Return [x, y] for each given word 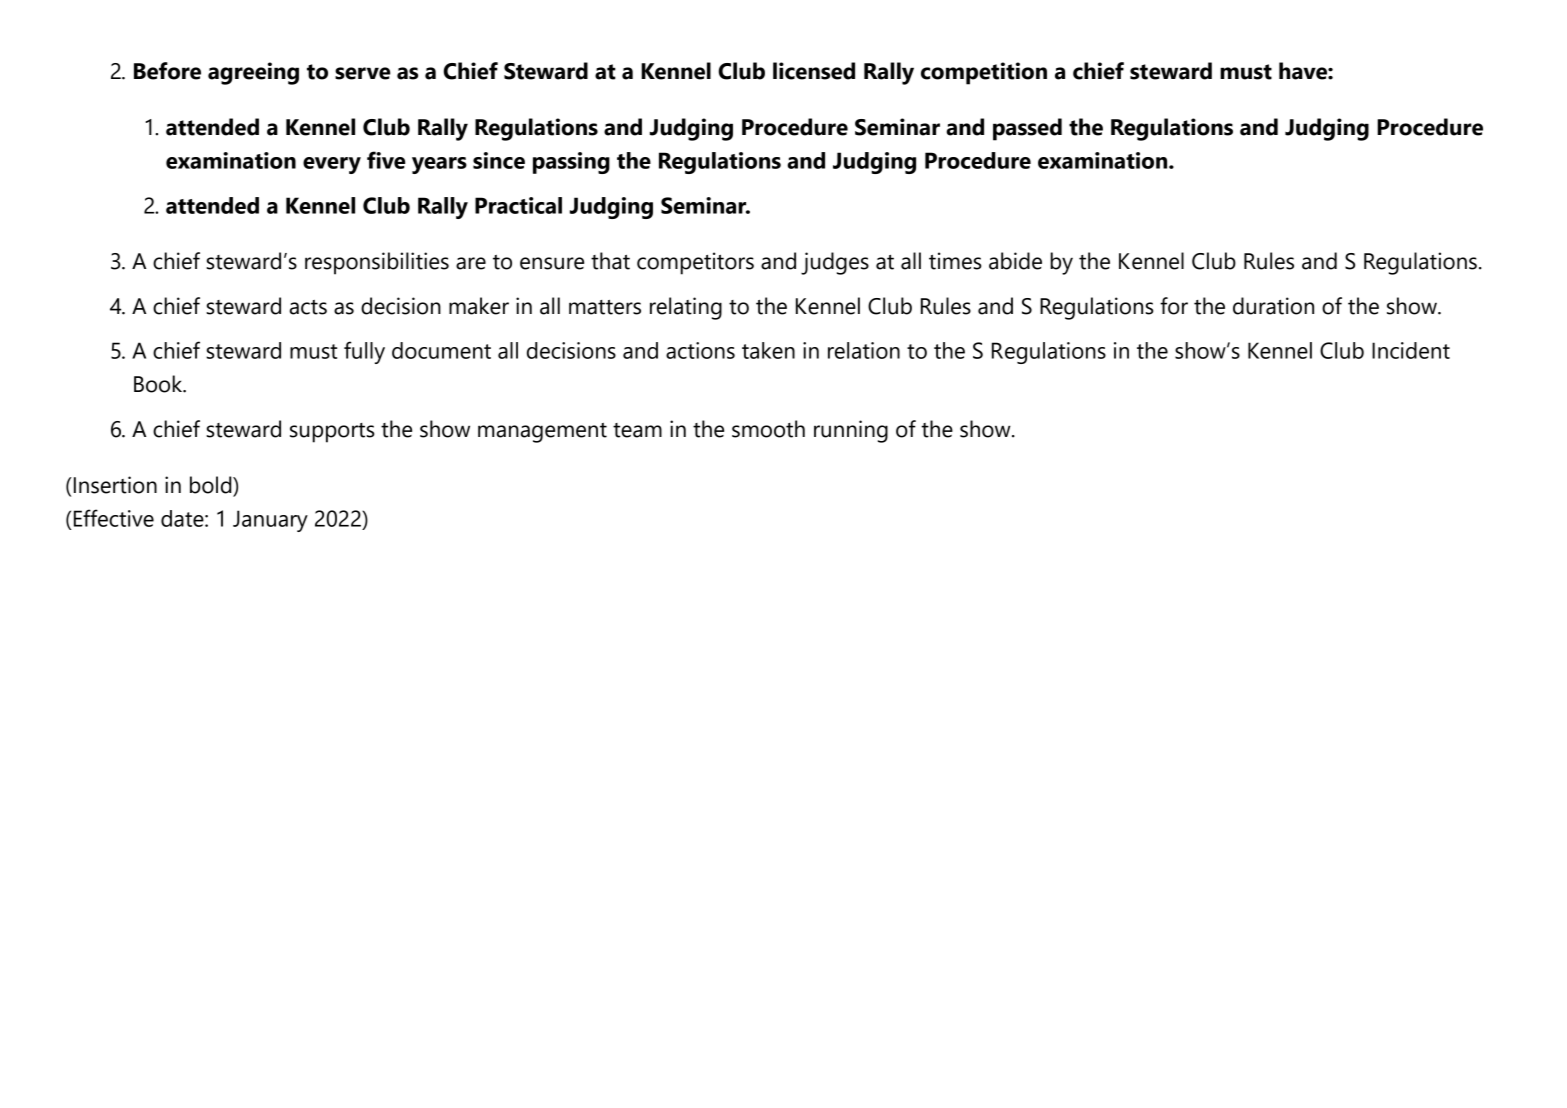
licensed [814, 71]
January [270, 521]
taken [768, 350]
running [851, 431]
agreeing [253, 73]
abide [1015, 261]
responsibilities [377, 263]
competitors [695, 263]
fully [364, 352]
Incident [1411, 350]
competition [984, 73]
